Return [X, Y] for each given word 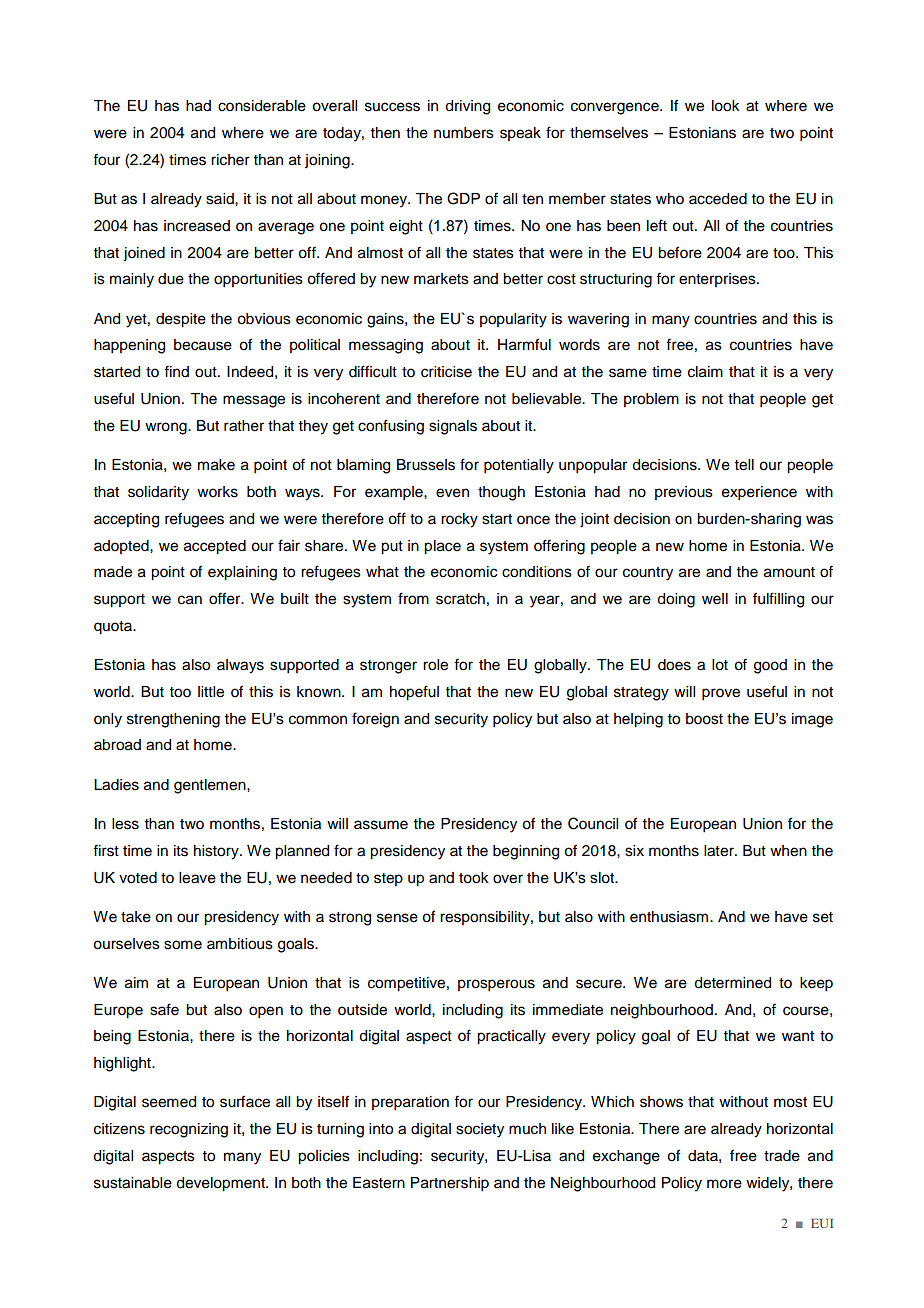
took [474, 878]
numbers [464, 133]
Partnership [450, 1184]
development [221, 1184]
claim [705, 372]
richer [230, 160]
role [435, 665]
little [211, 692]
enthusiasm [670, 917]
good [770, 666]
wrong [167, 428]
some [183, 945]
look [726, 106]
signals [453, 427]
